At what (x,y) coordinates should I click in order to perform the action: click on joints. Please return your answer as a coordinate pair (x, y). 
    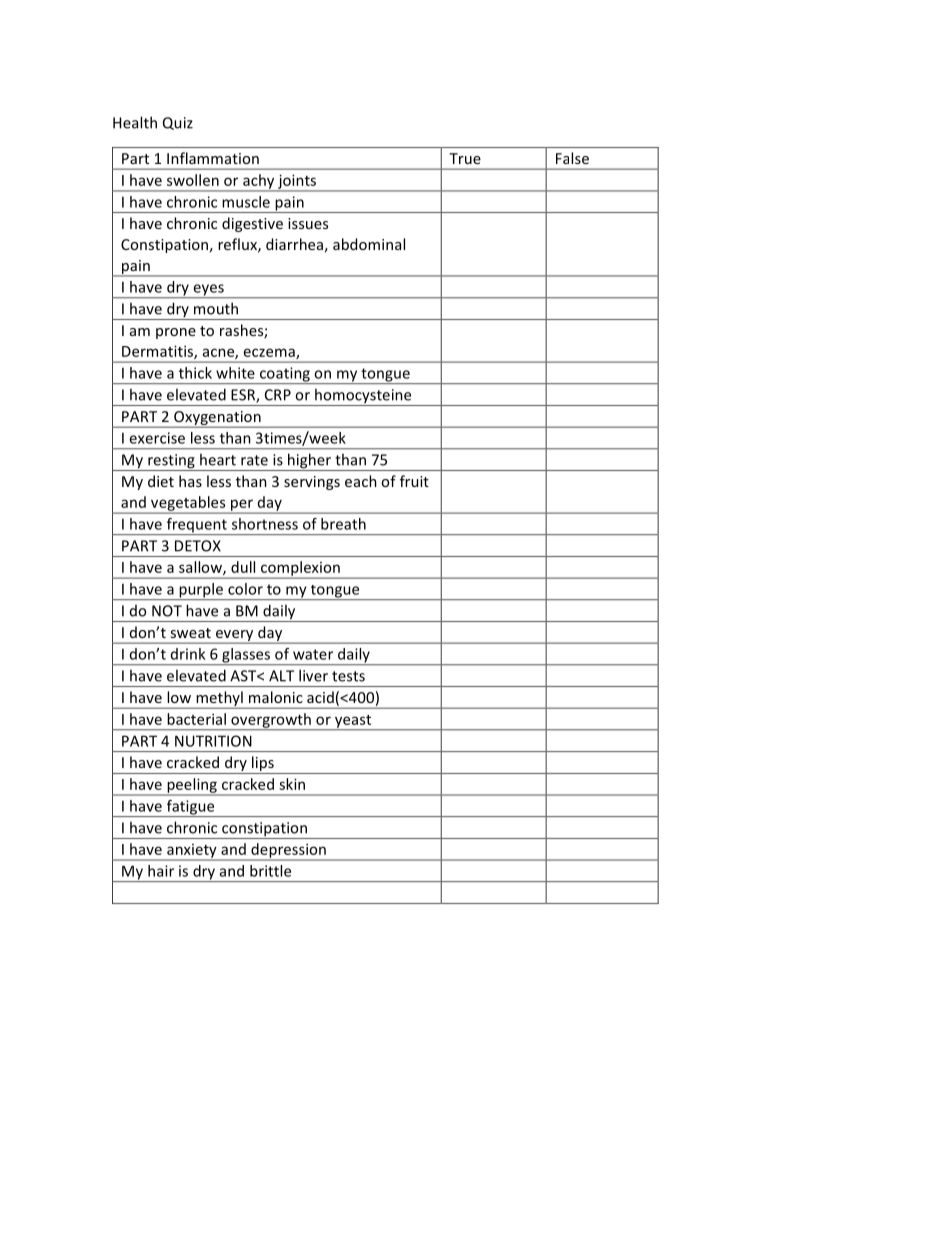
    Looking at the image, I should click on (297, 182).
